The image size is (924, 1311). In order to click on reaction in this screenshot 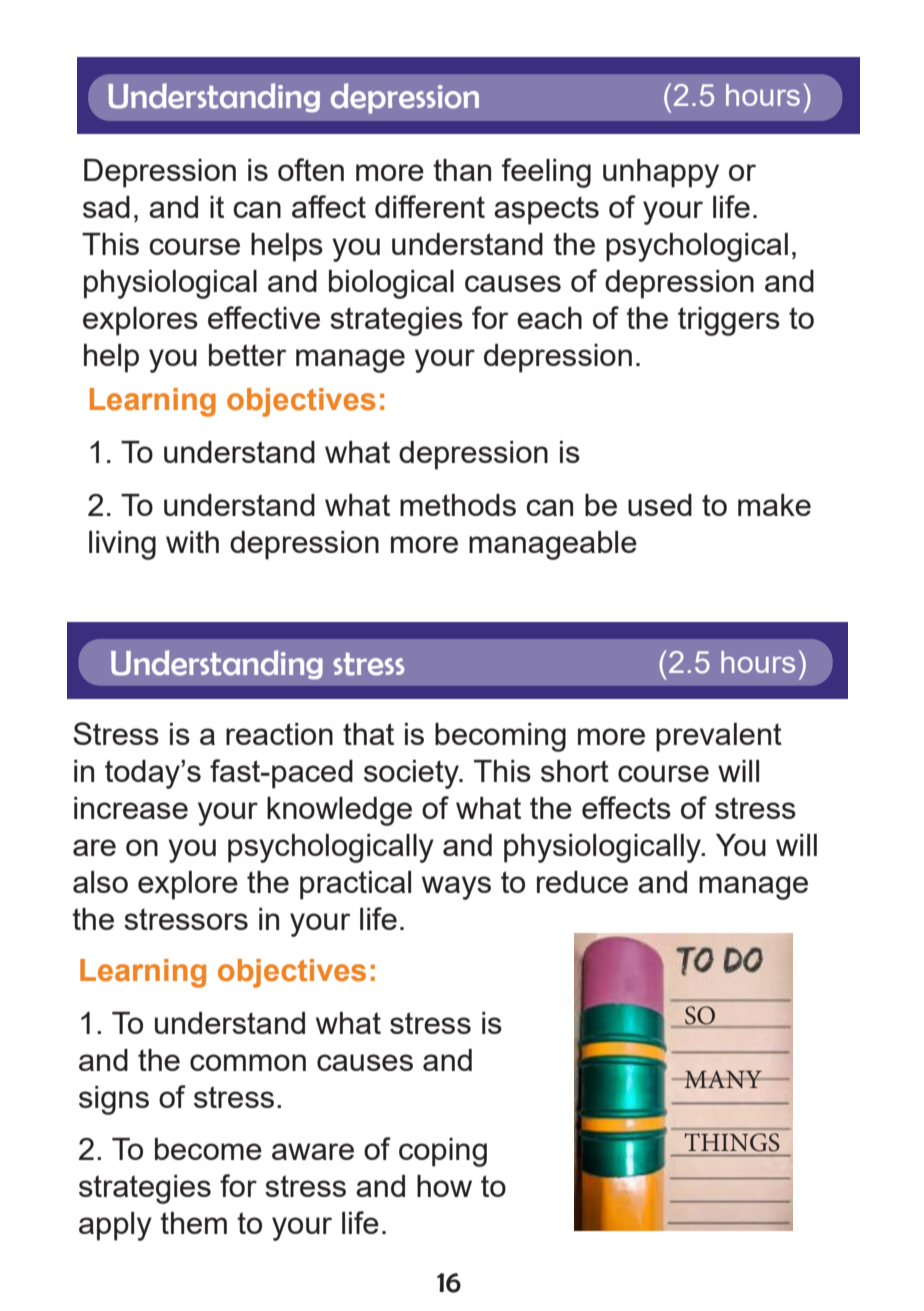, I will do `click(279, 734)`.
